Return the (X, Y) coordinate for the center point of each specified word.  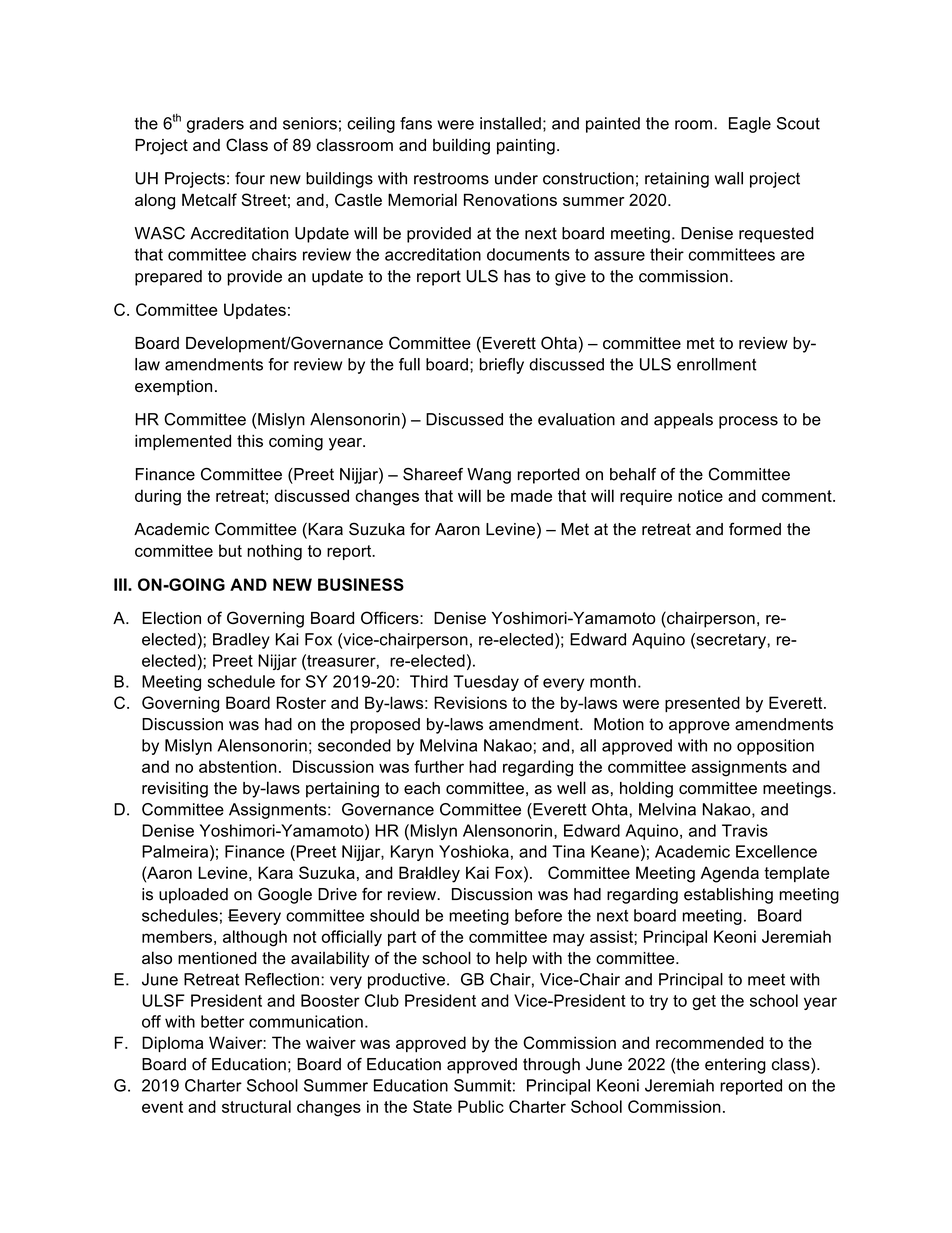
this (250, 440)
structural (256, 1106)
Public (481, 1106)
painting (526, 147)
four (250, 178)
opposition (775, 747)
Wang (489, 476)
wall (729, 178)
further (439, 766)
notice (700, 495)
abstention (238, 766)
